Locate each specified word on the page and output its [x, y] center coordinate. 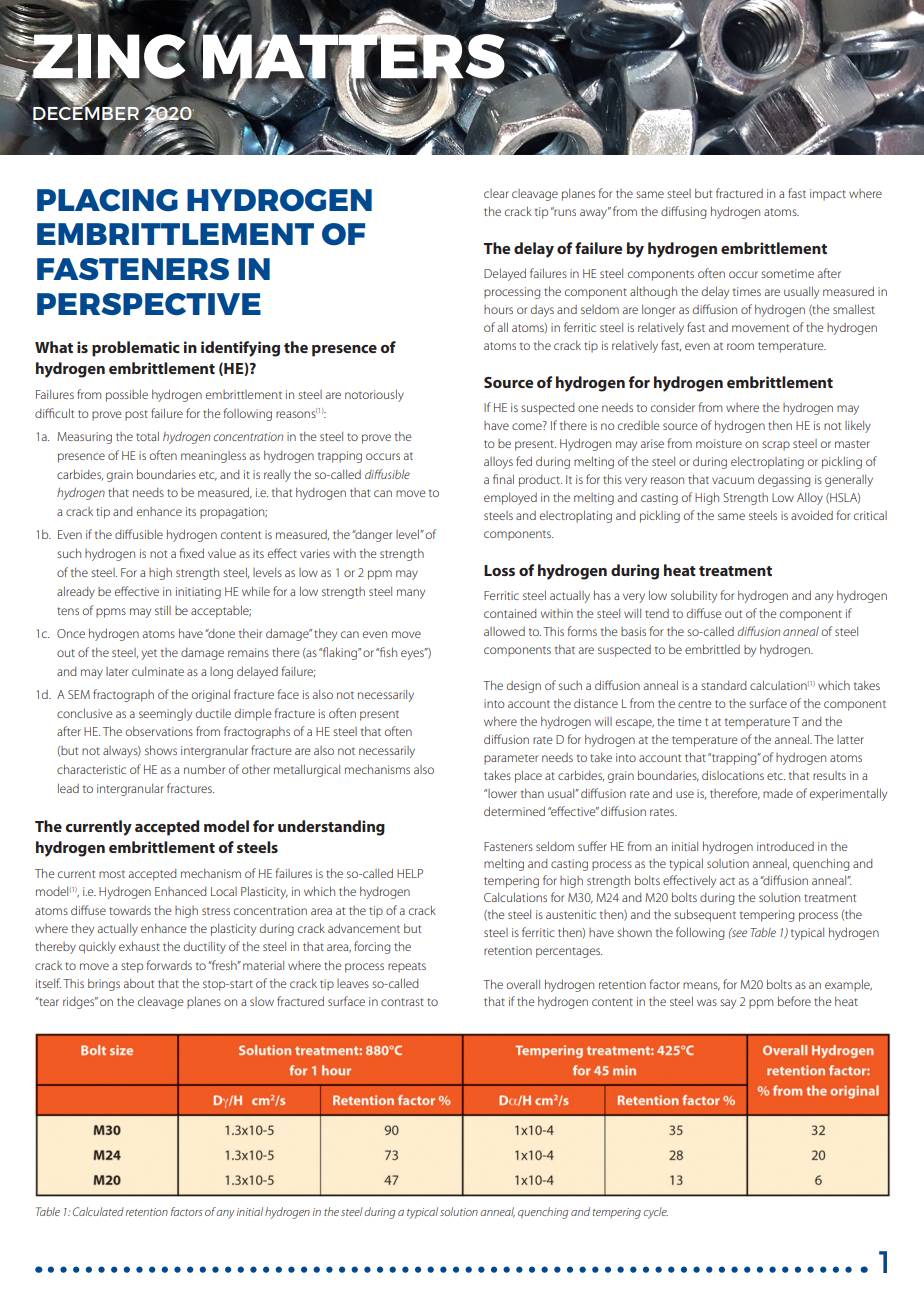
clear [496, 193]
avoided [812, 515]
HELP [410, 873]
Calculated [98, 1211]
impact [828, 195]
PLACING [107, 200]
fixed [192, 553]
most [112, 874]
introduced [785, 846]
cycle [655, 1213]
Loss [499, 570]
